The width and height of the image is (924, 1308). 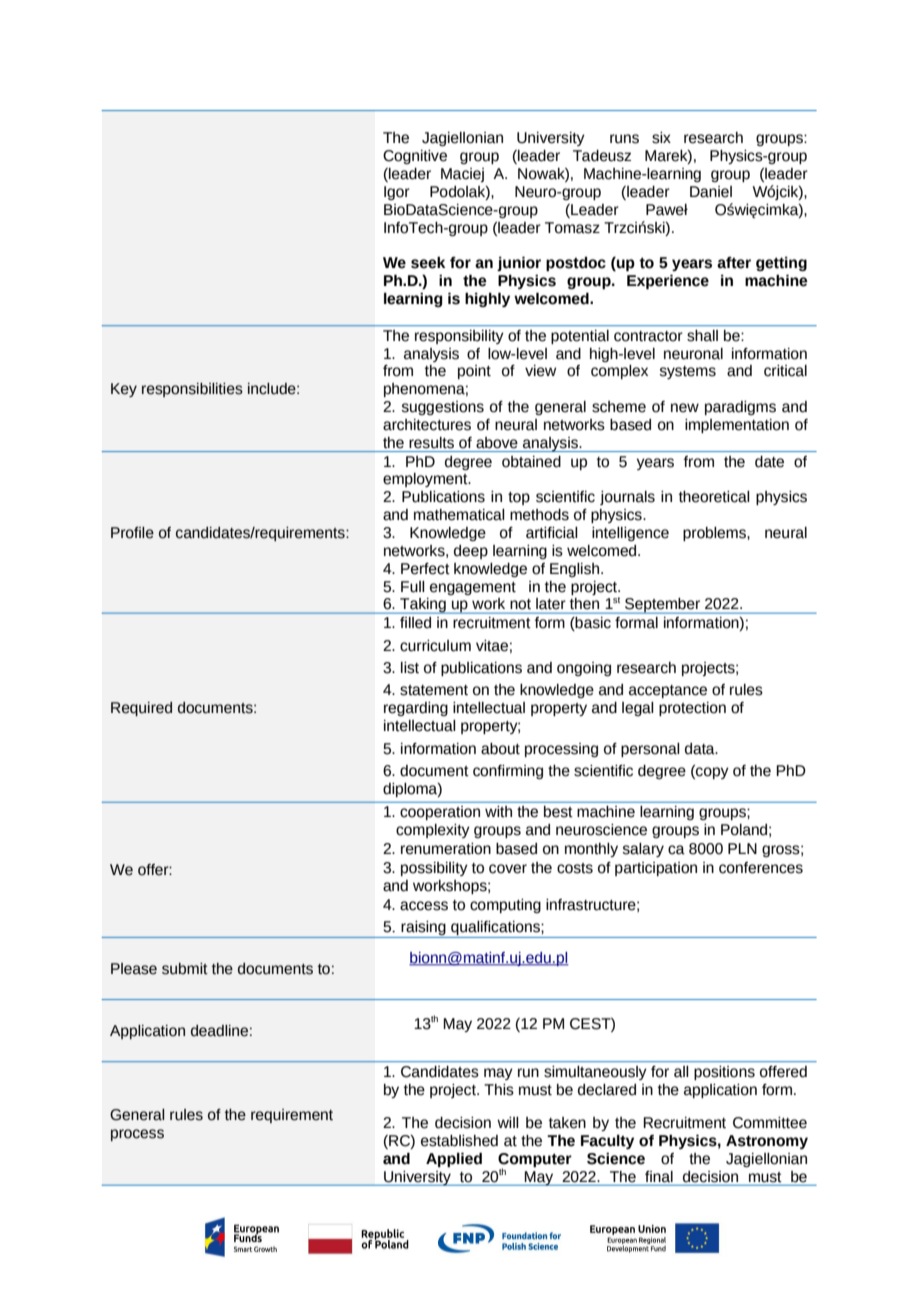 What do you see at coordinates (185, 969) in the image?
I see `submit` at bounding box center [185, 969].
